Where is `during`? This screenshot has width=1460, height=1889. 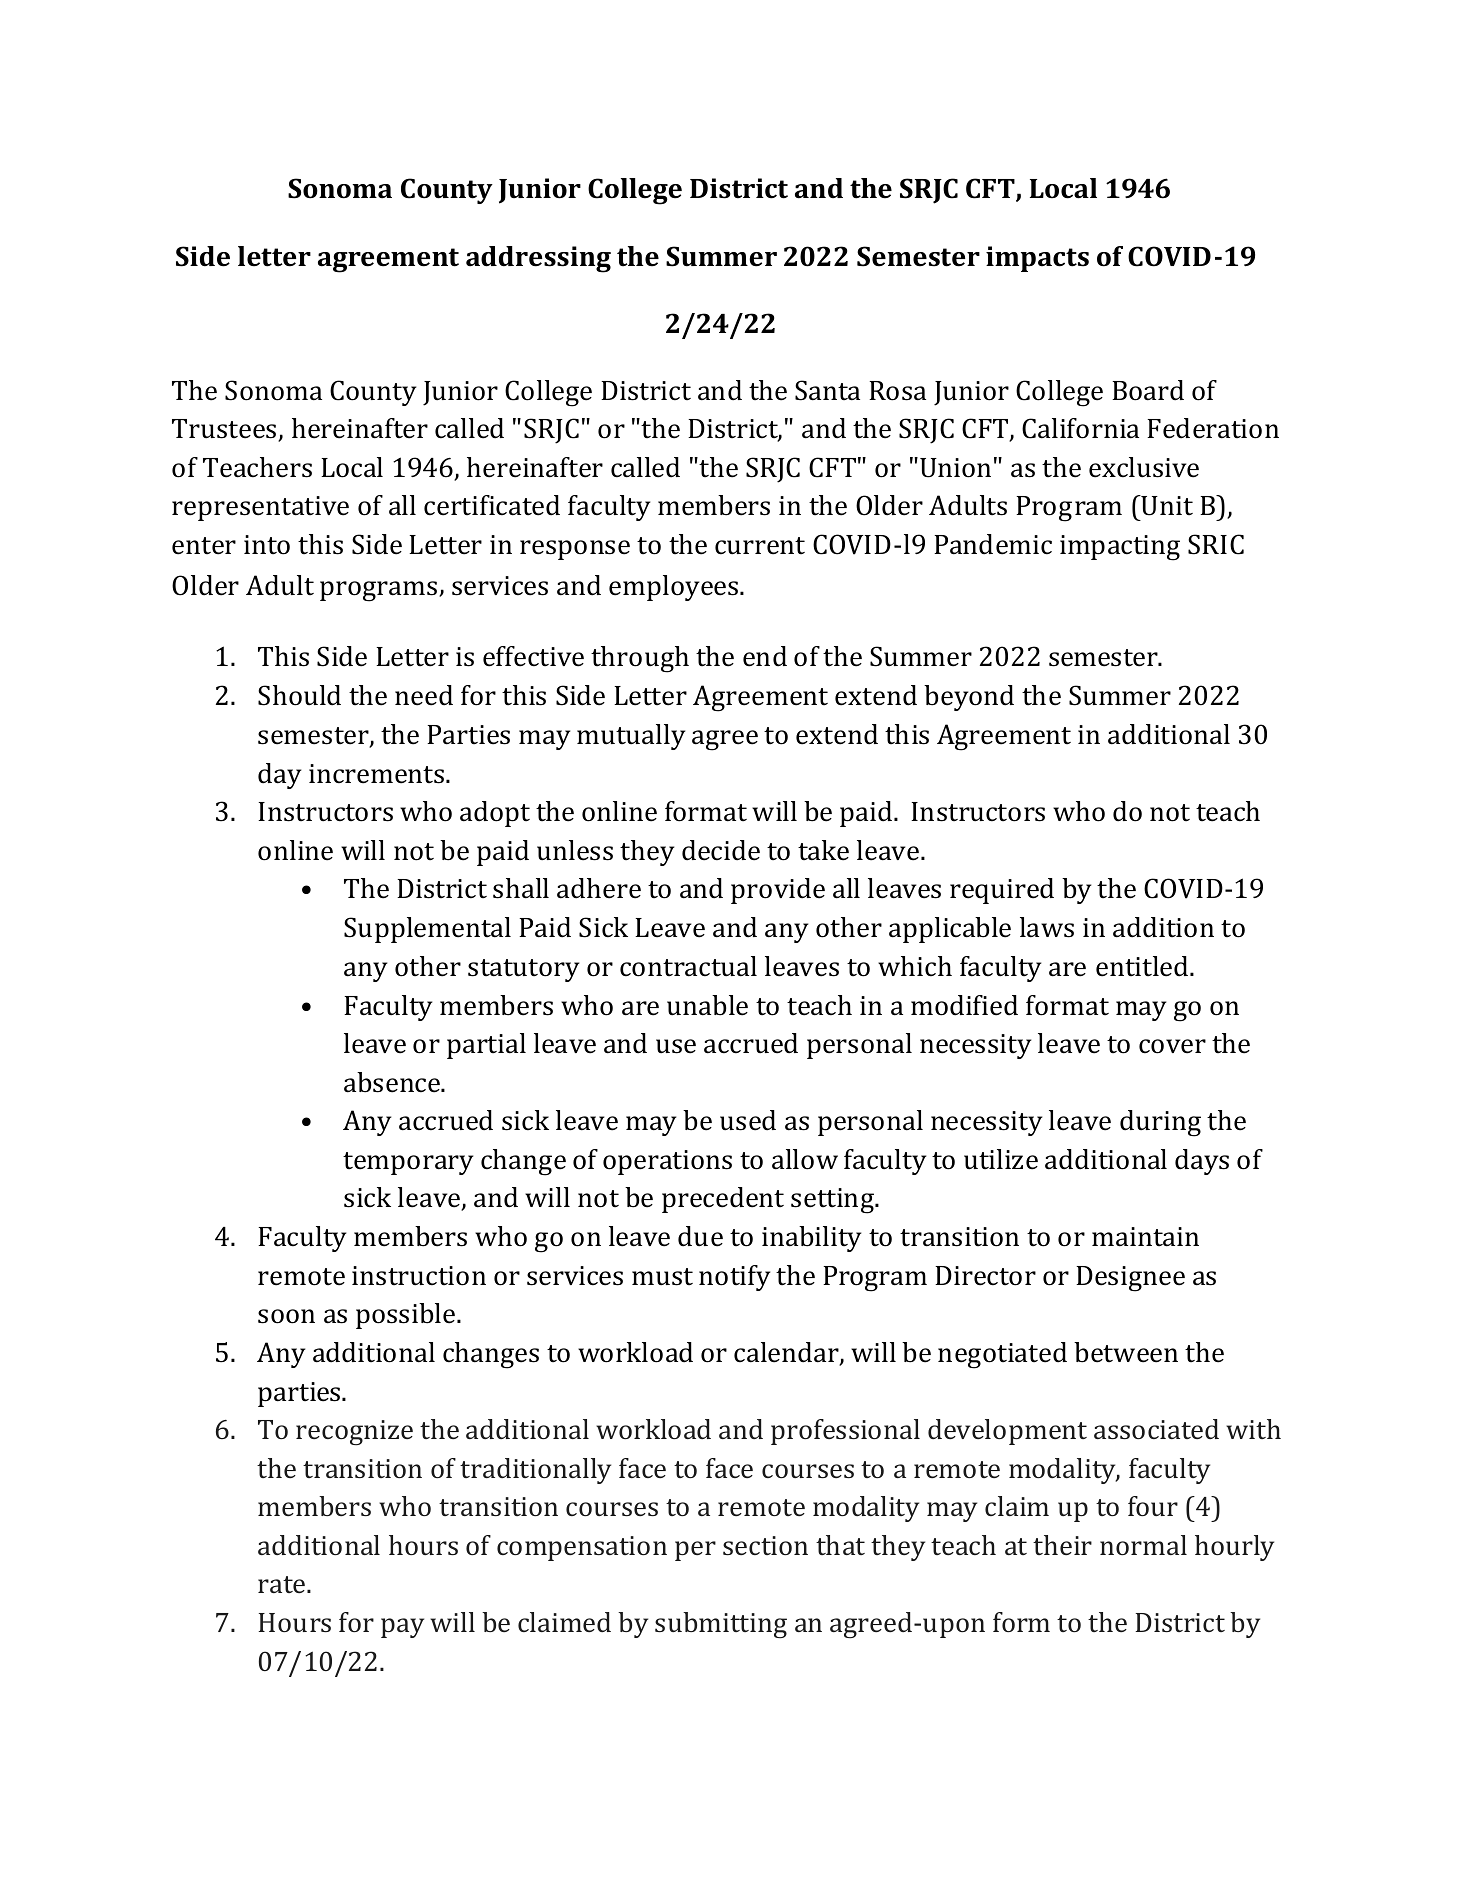
during is located at coordinates (1160, 1123).
